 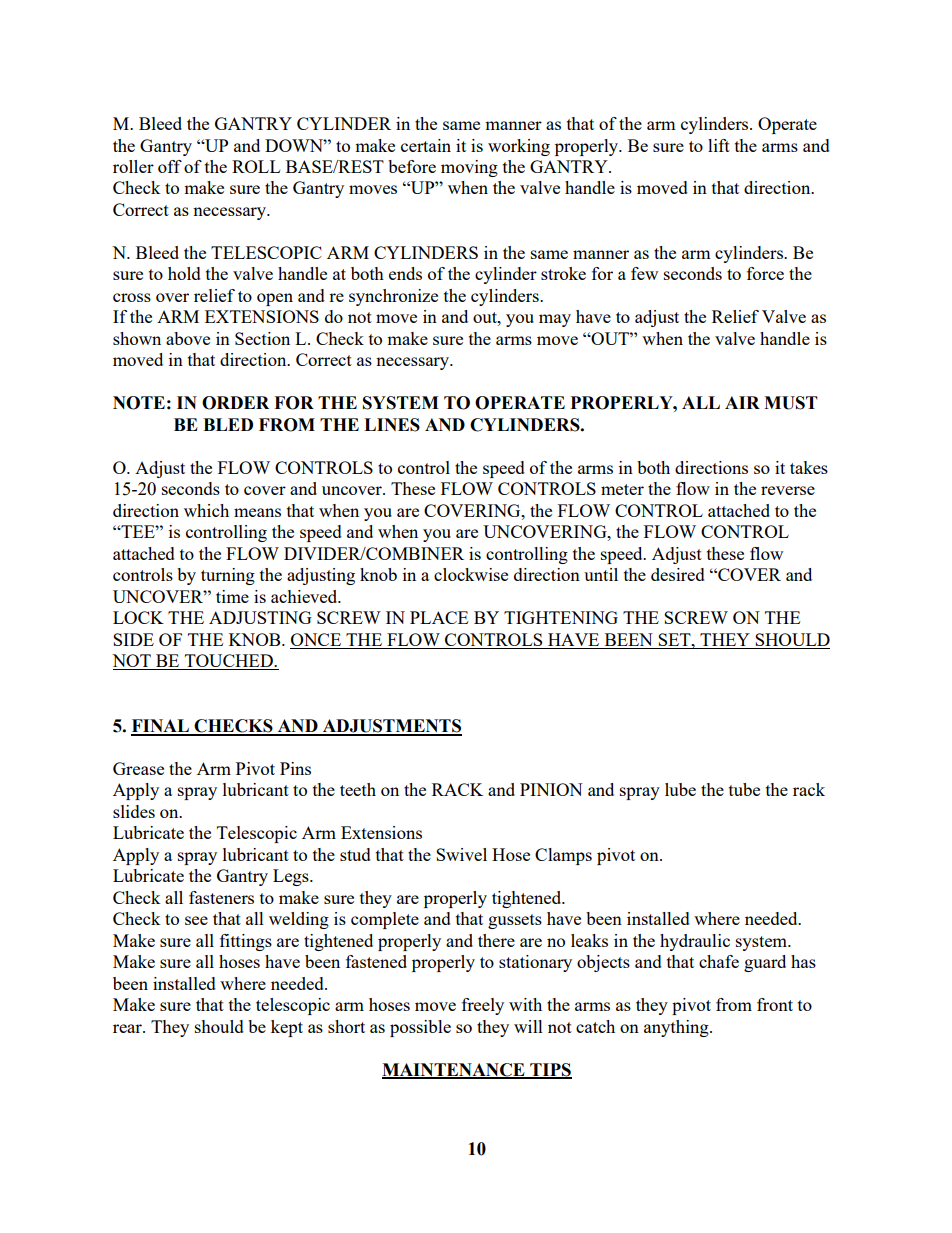 What do you see at coordinates (439, 617) in the image?
I see `PLACE` at bounding box center [439, 617].
